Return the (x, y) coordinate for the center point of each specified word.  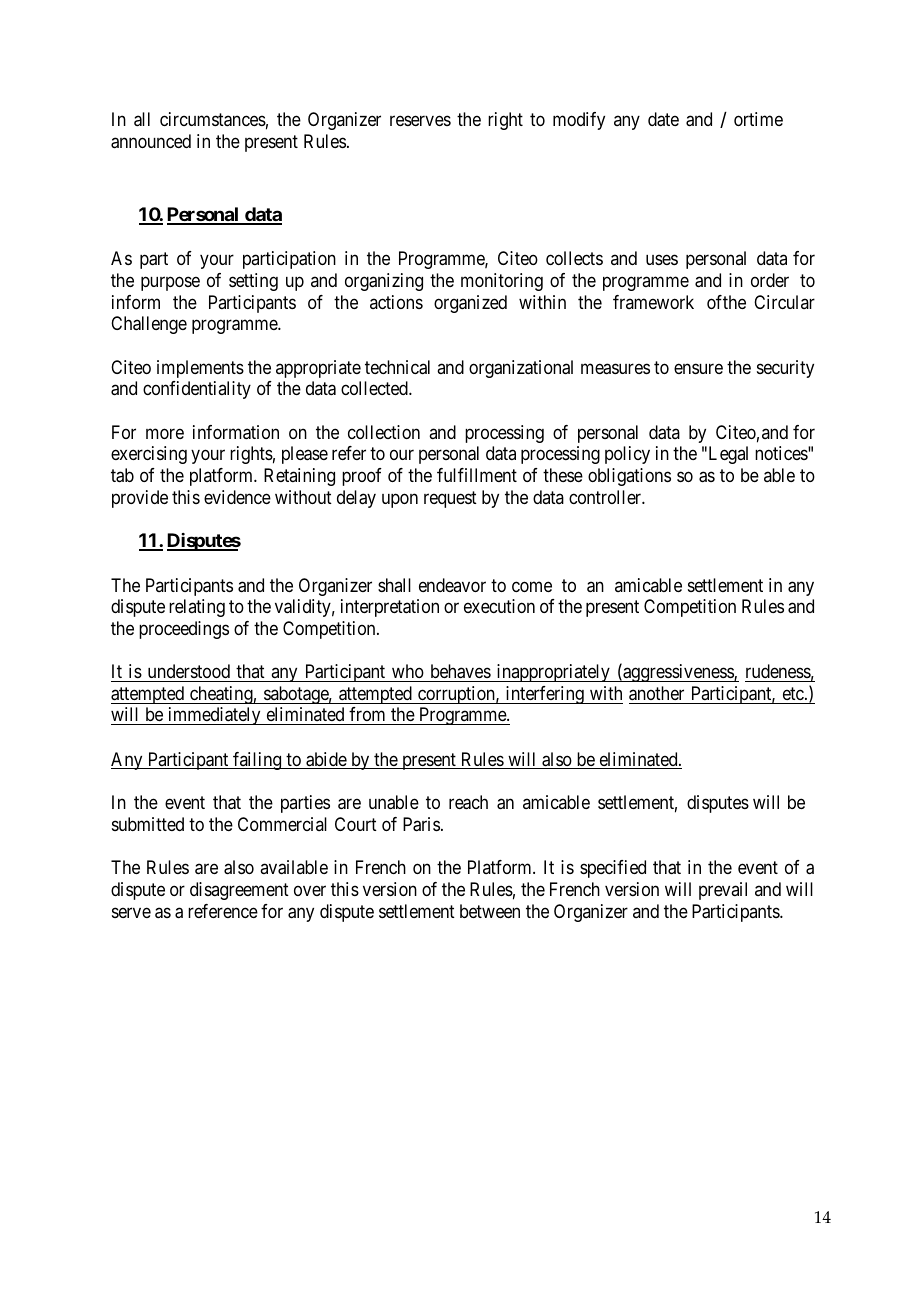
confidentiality (197, 390)
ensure (698, 368)
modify (579, 121)
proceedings (184, 630)
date (663, 119)
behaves (460, 673)
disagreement (239, 891)
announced (151, 141)
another (656, 693)
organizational (521, 369)
